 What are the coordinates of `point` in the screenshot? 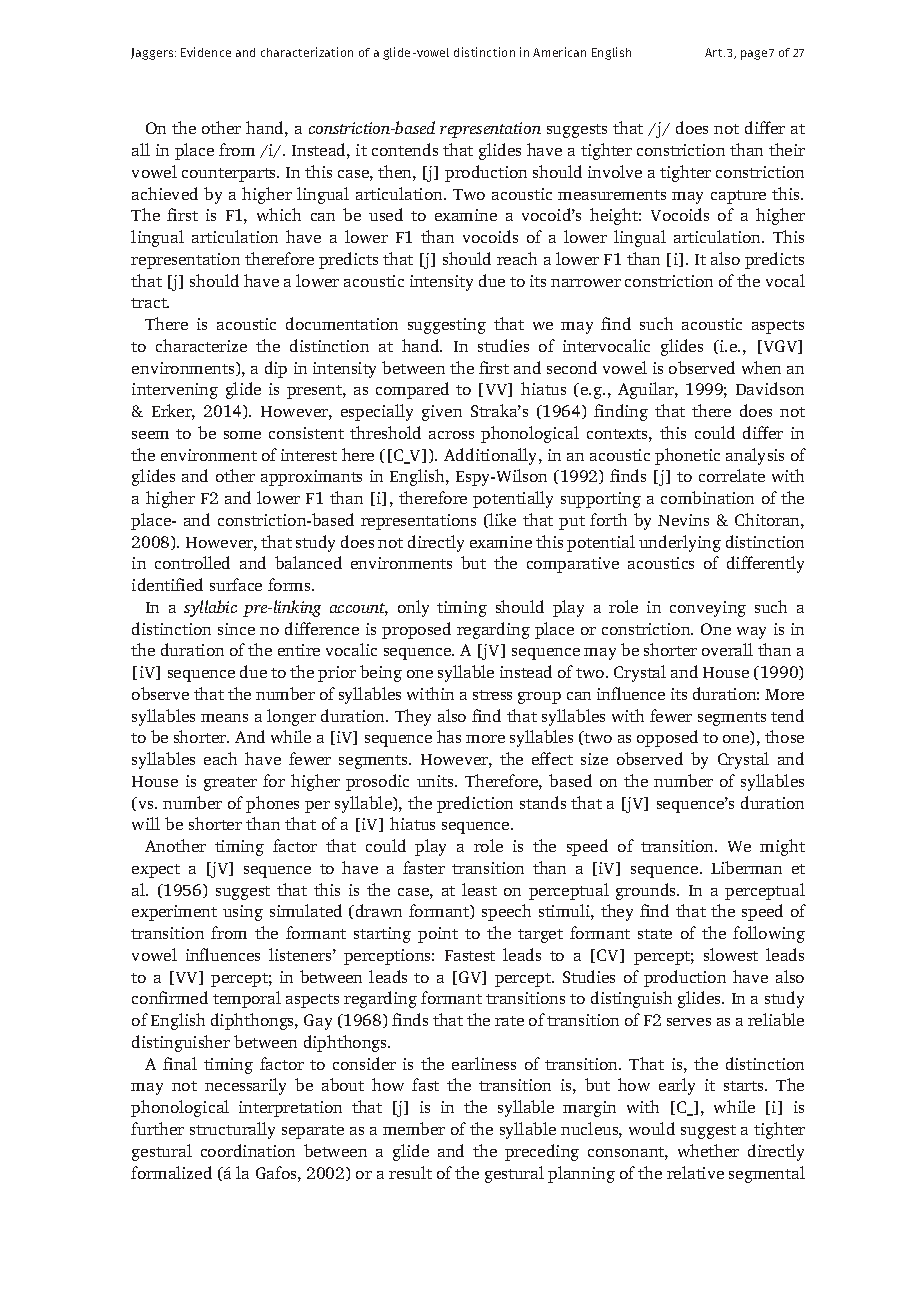 It's located at (438, 935).
